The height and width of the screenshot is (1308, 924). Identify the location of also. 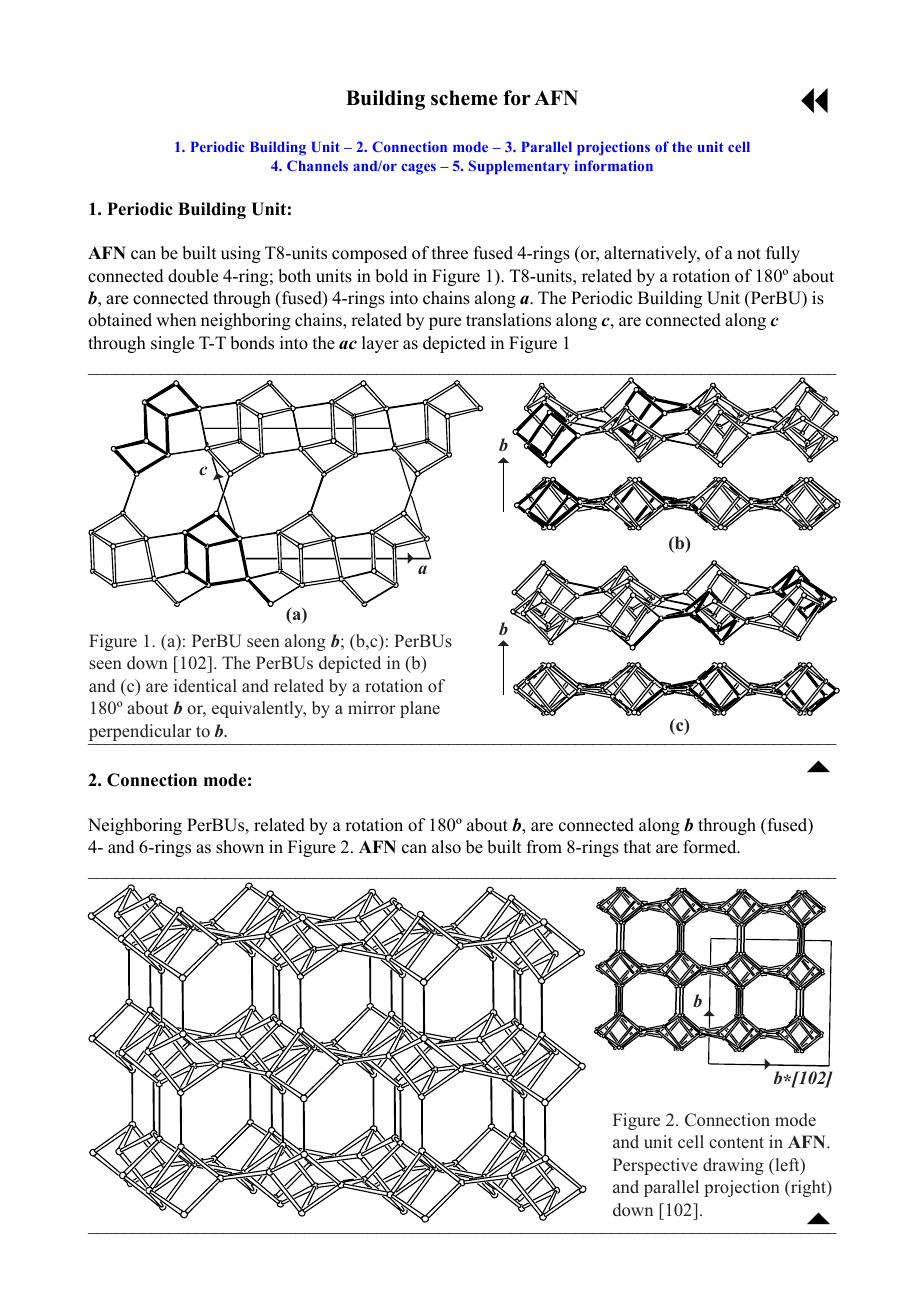
(446, 847).
